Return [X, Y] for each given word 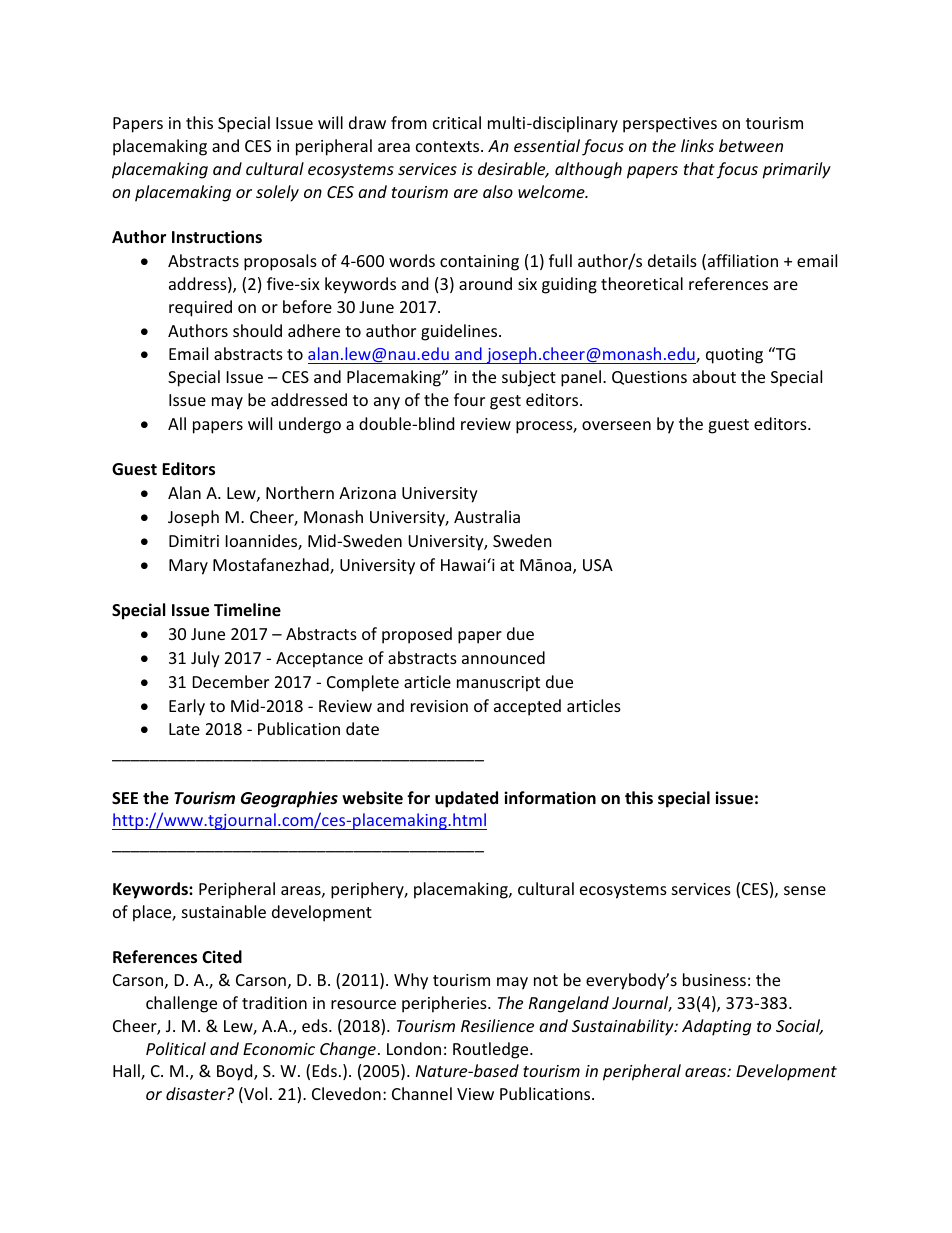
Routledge [492, 1050]
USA [598, 565]
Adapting [716, 1027]
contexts [449, 146]
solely [277, 193]
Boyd [236, 1072]
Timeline [247, 610]
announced [503, 657]
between [751, 145]
